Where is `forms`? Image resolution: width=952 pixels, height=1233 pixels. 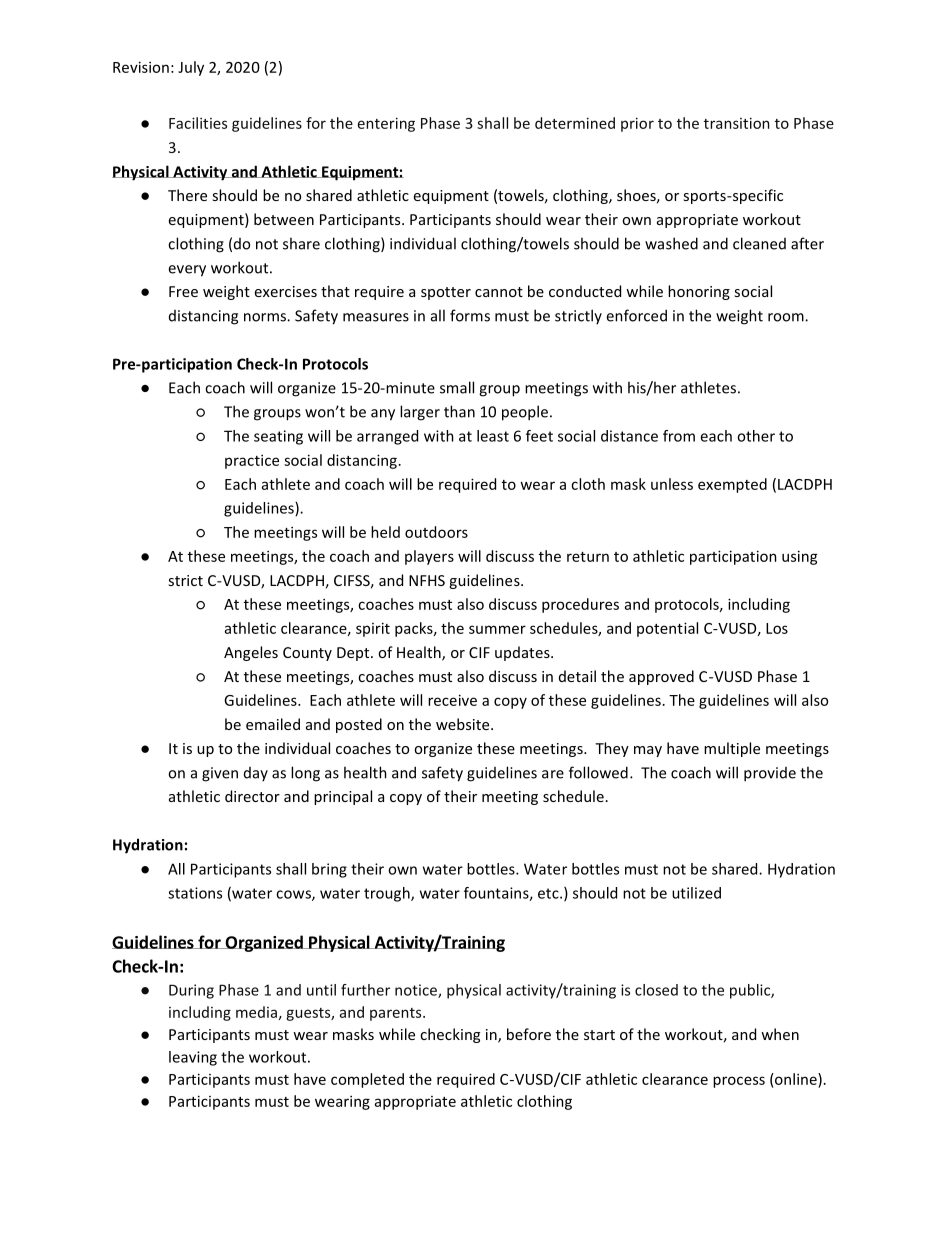
forms is located at coordinates (470, 315).
